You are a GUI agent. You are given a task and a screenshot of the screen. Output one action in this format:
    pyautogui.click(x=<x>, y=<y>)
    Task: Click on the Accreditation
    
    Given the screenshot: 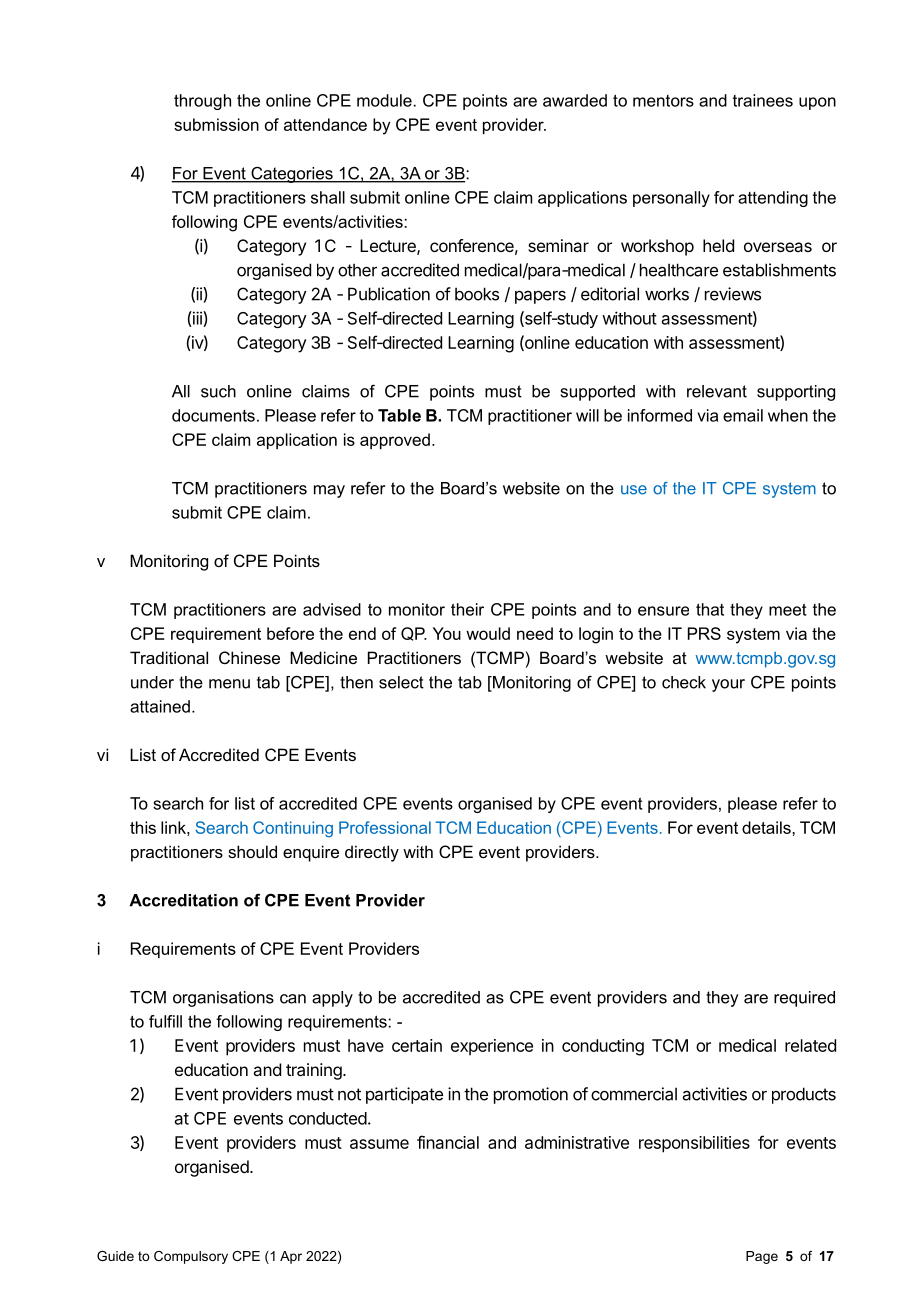 What is the action you would take?
    pyautogui.click(x=183, y=900)
